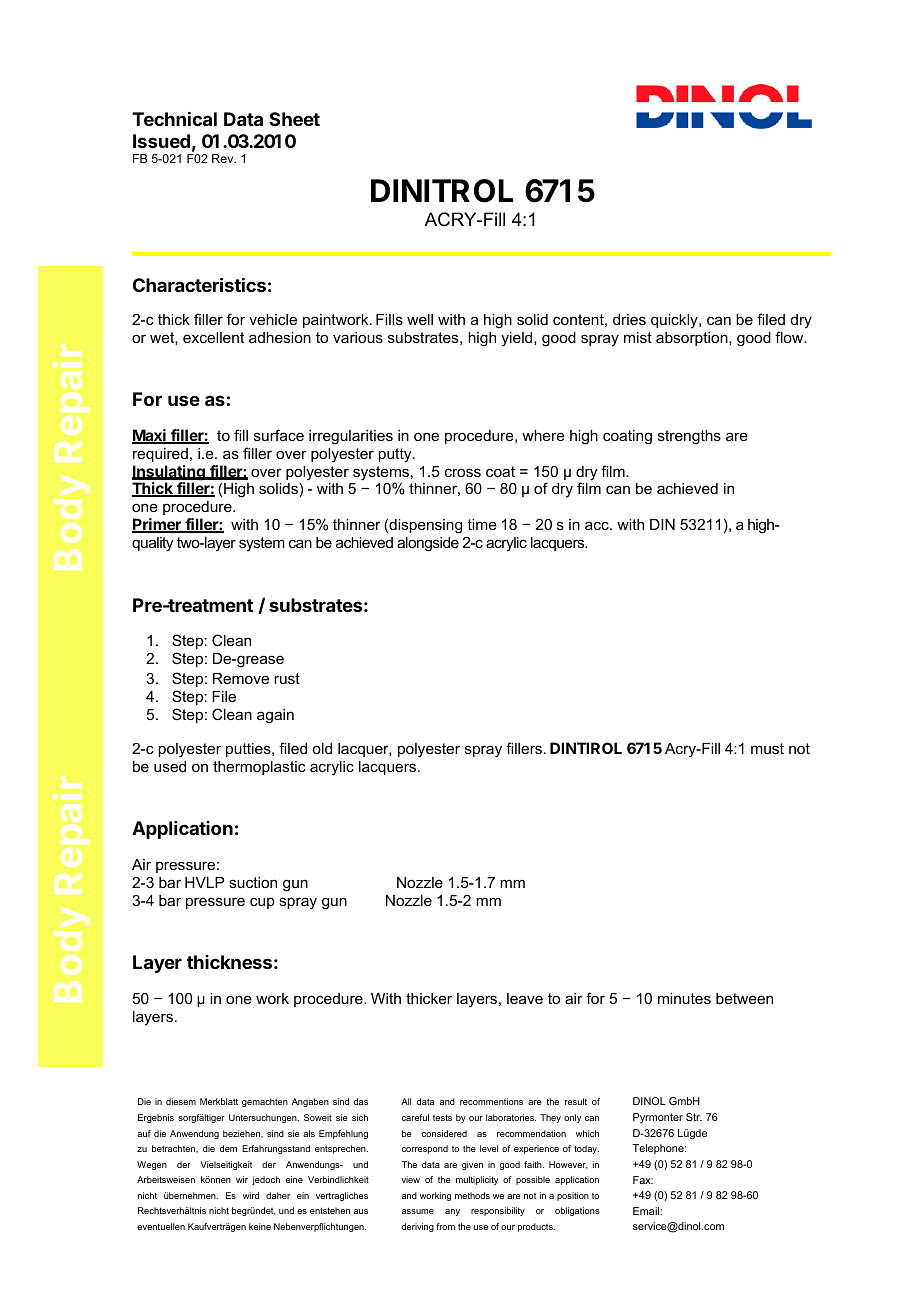 The width and height of the page is (924, 1308). I want to click on wird, so click(251, 1195).
